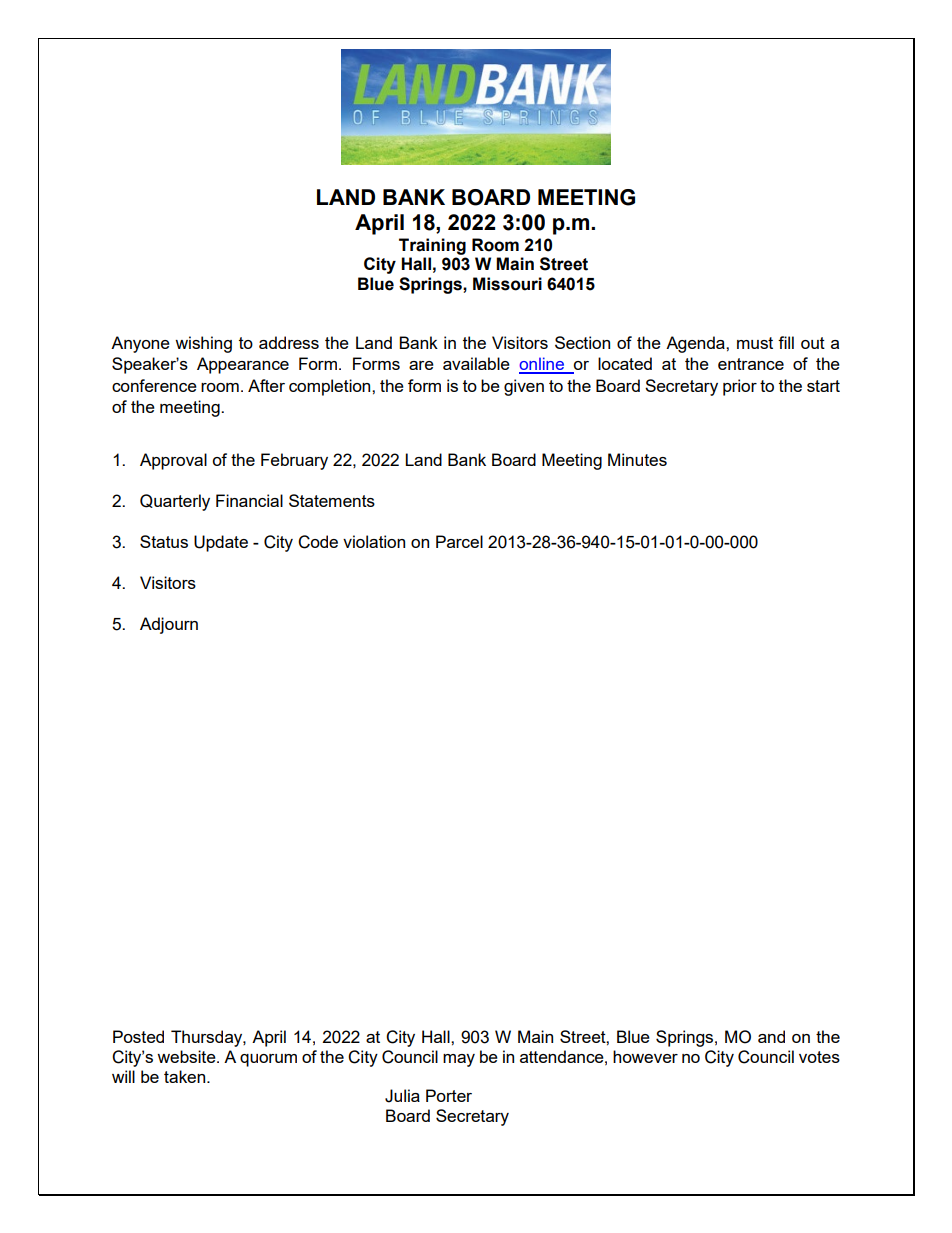  What do you see at coordinates (203, 344) in the image?
I see `wishing` at bounding box center [203, 344].
